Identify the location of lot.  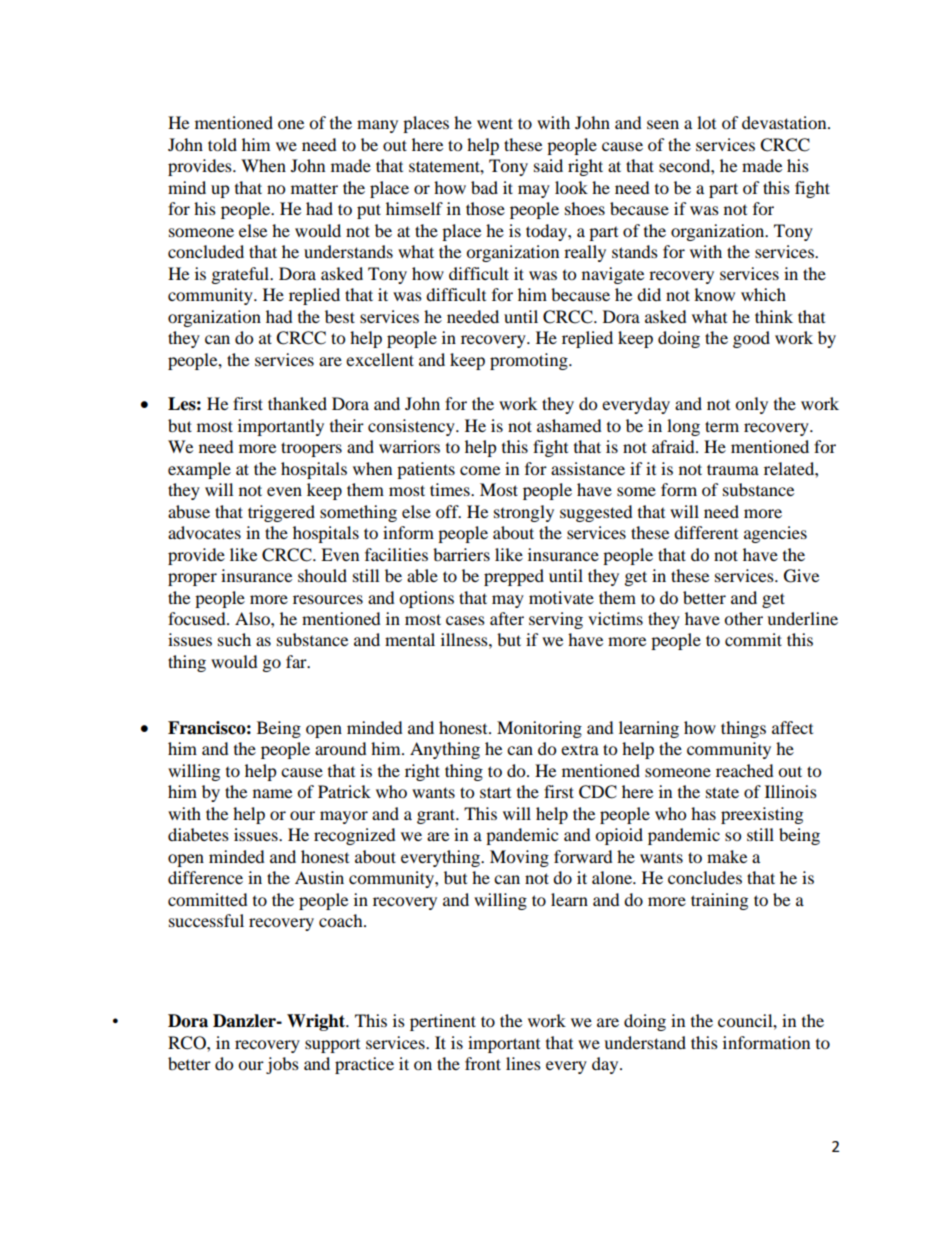
(706, 122).
